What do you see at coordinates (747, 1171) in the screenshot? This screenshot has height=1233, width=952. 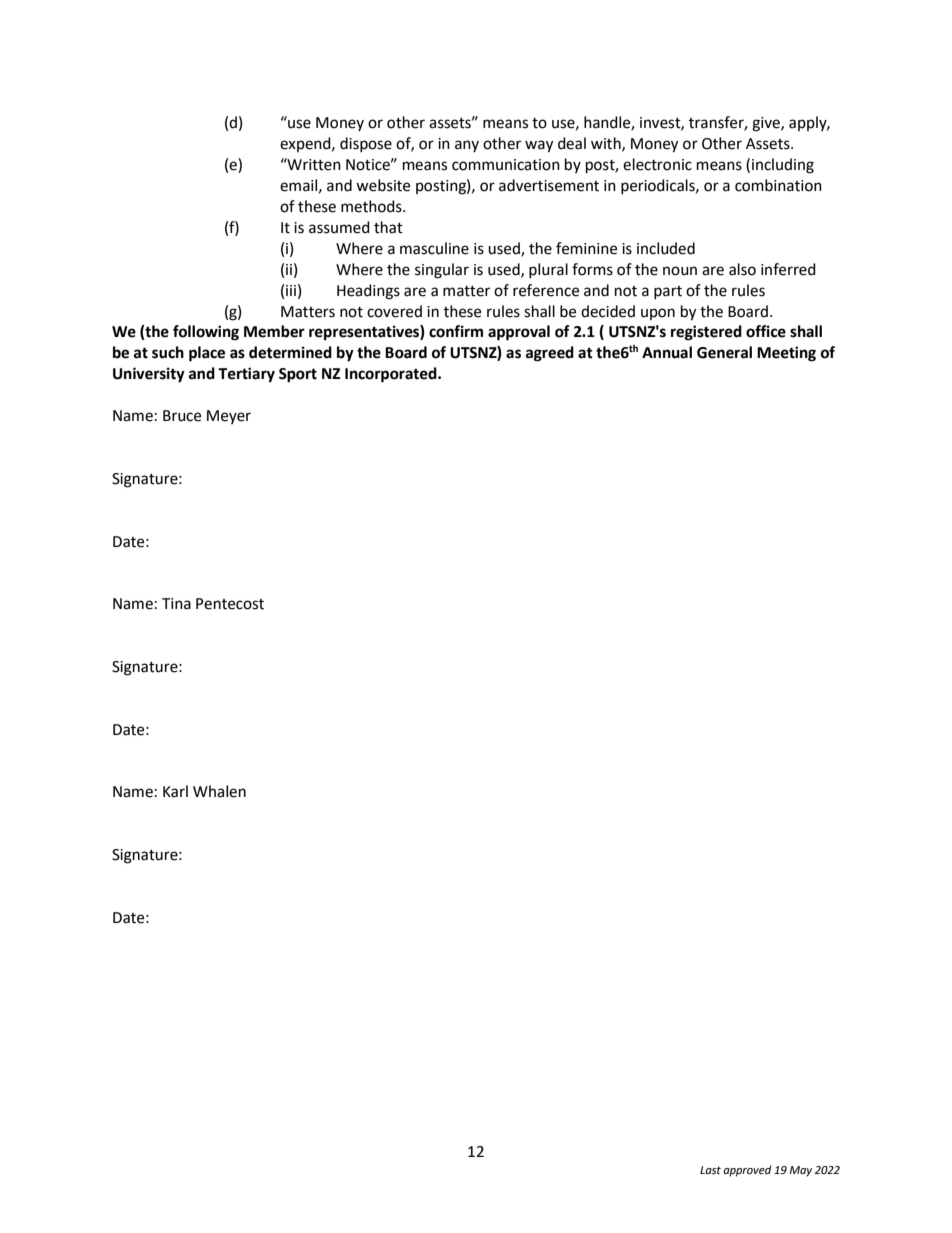 I see `approved` at bounding box center [747, 1171].
